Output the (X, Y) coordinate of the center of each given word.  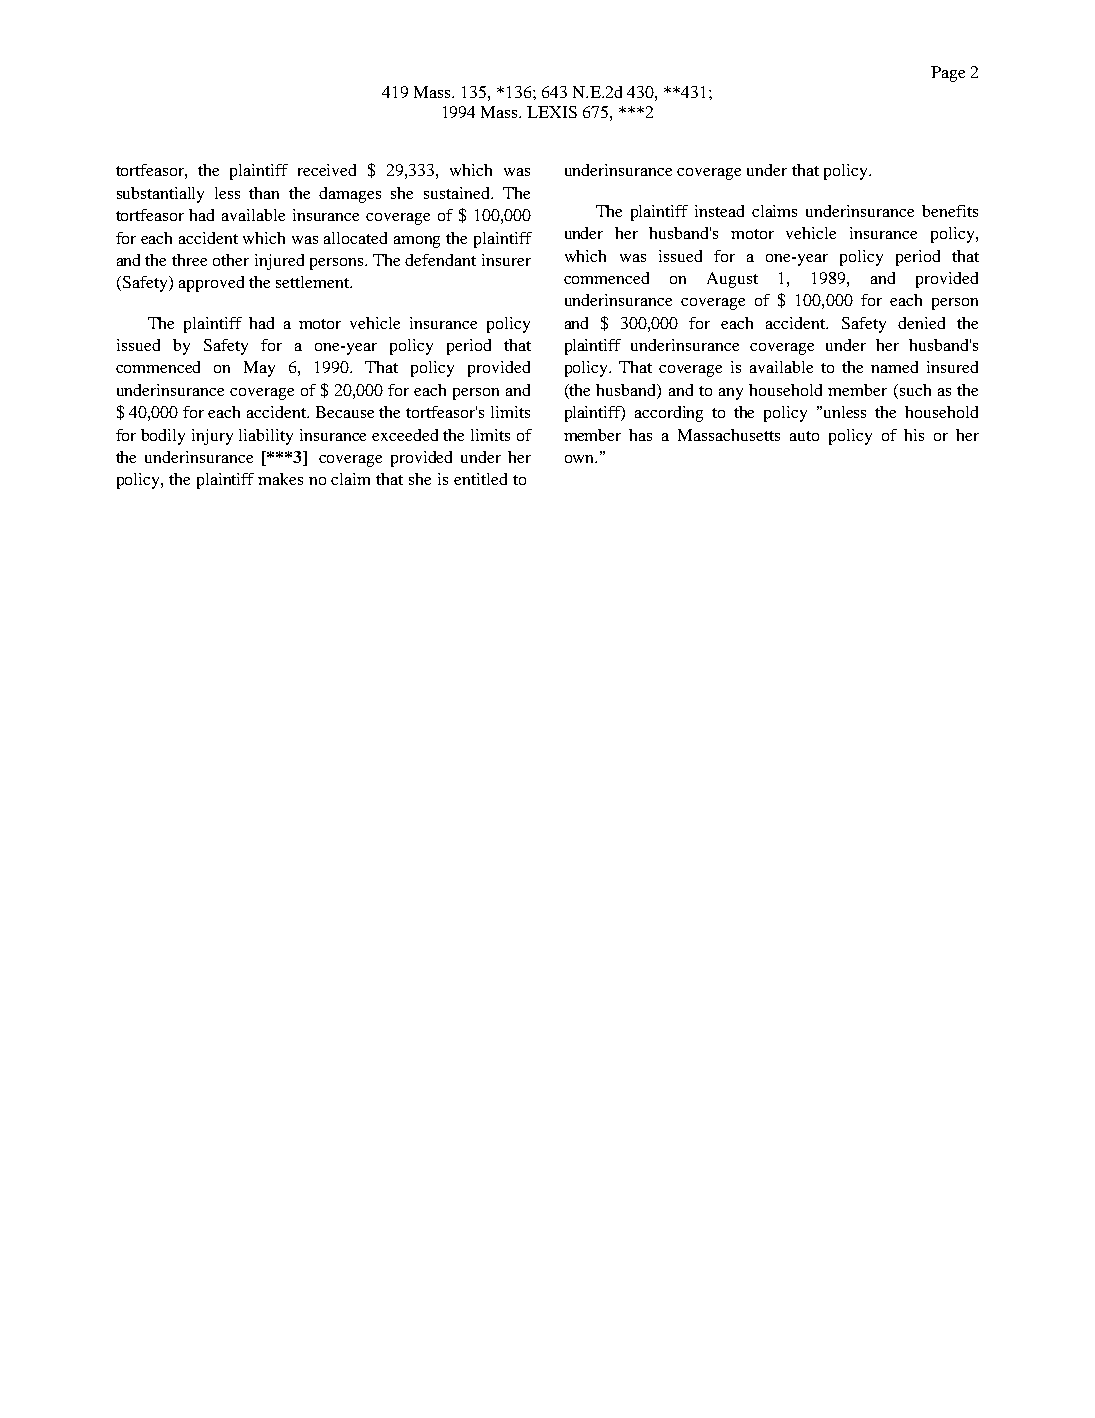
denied (921, 323)
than (264, 193)
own (581, 459)
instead (719, 211)
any (731, 394)
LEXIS (552, 112)
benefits (950, 211)
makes (280, 479)
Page (948, 74)
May (259, 369)
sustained (458, 193)
